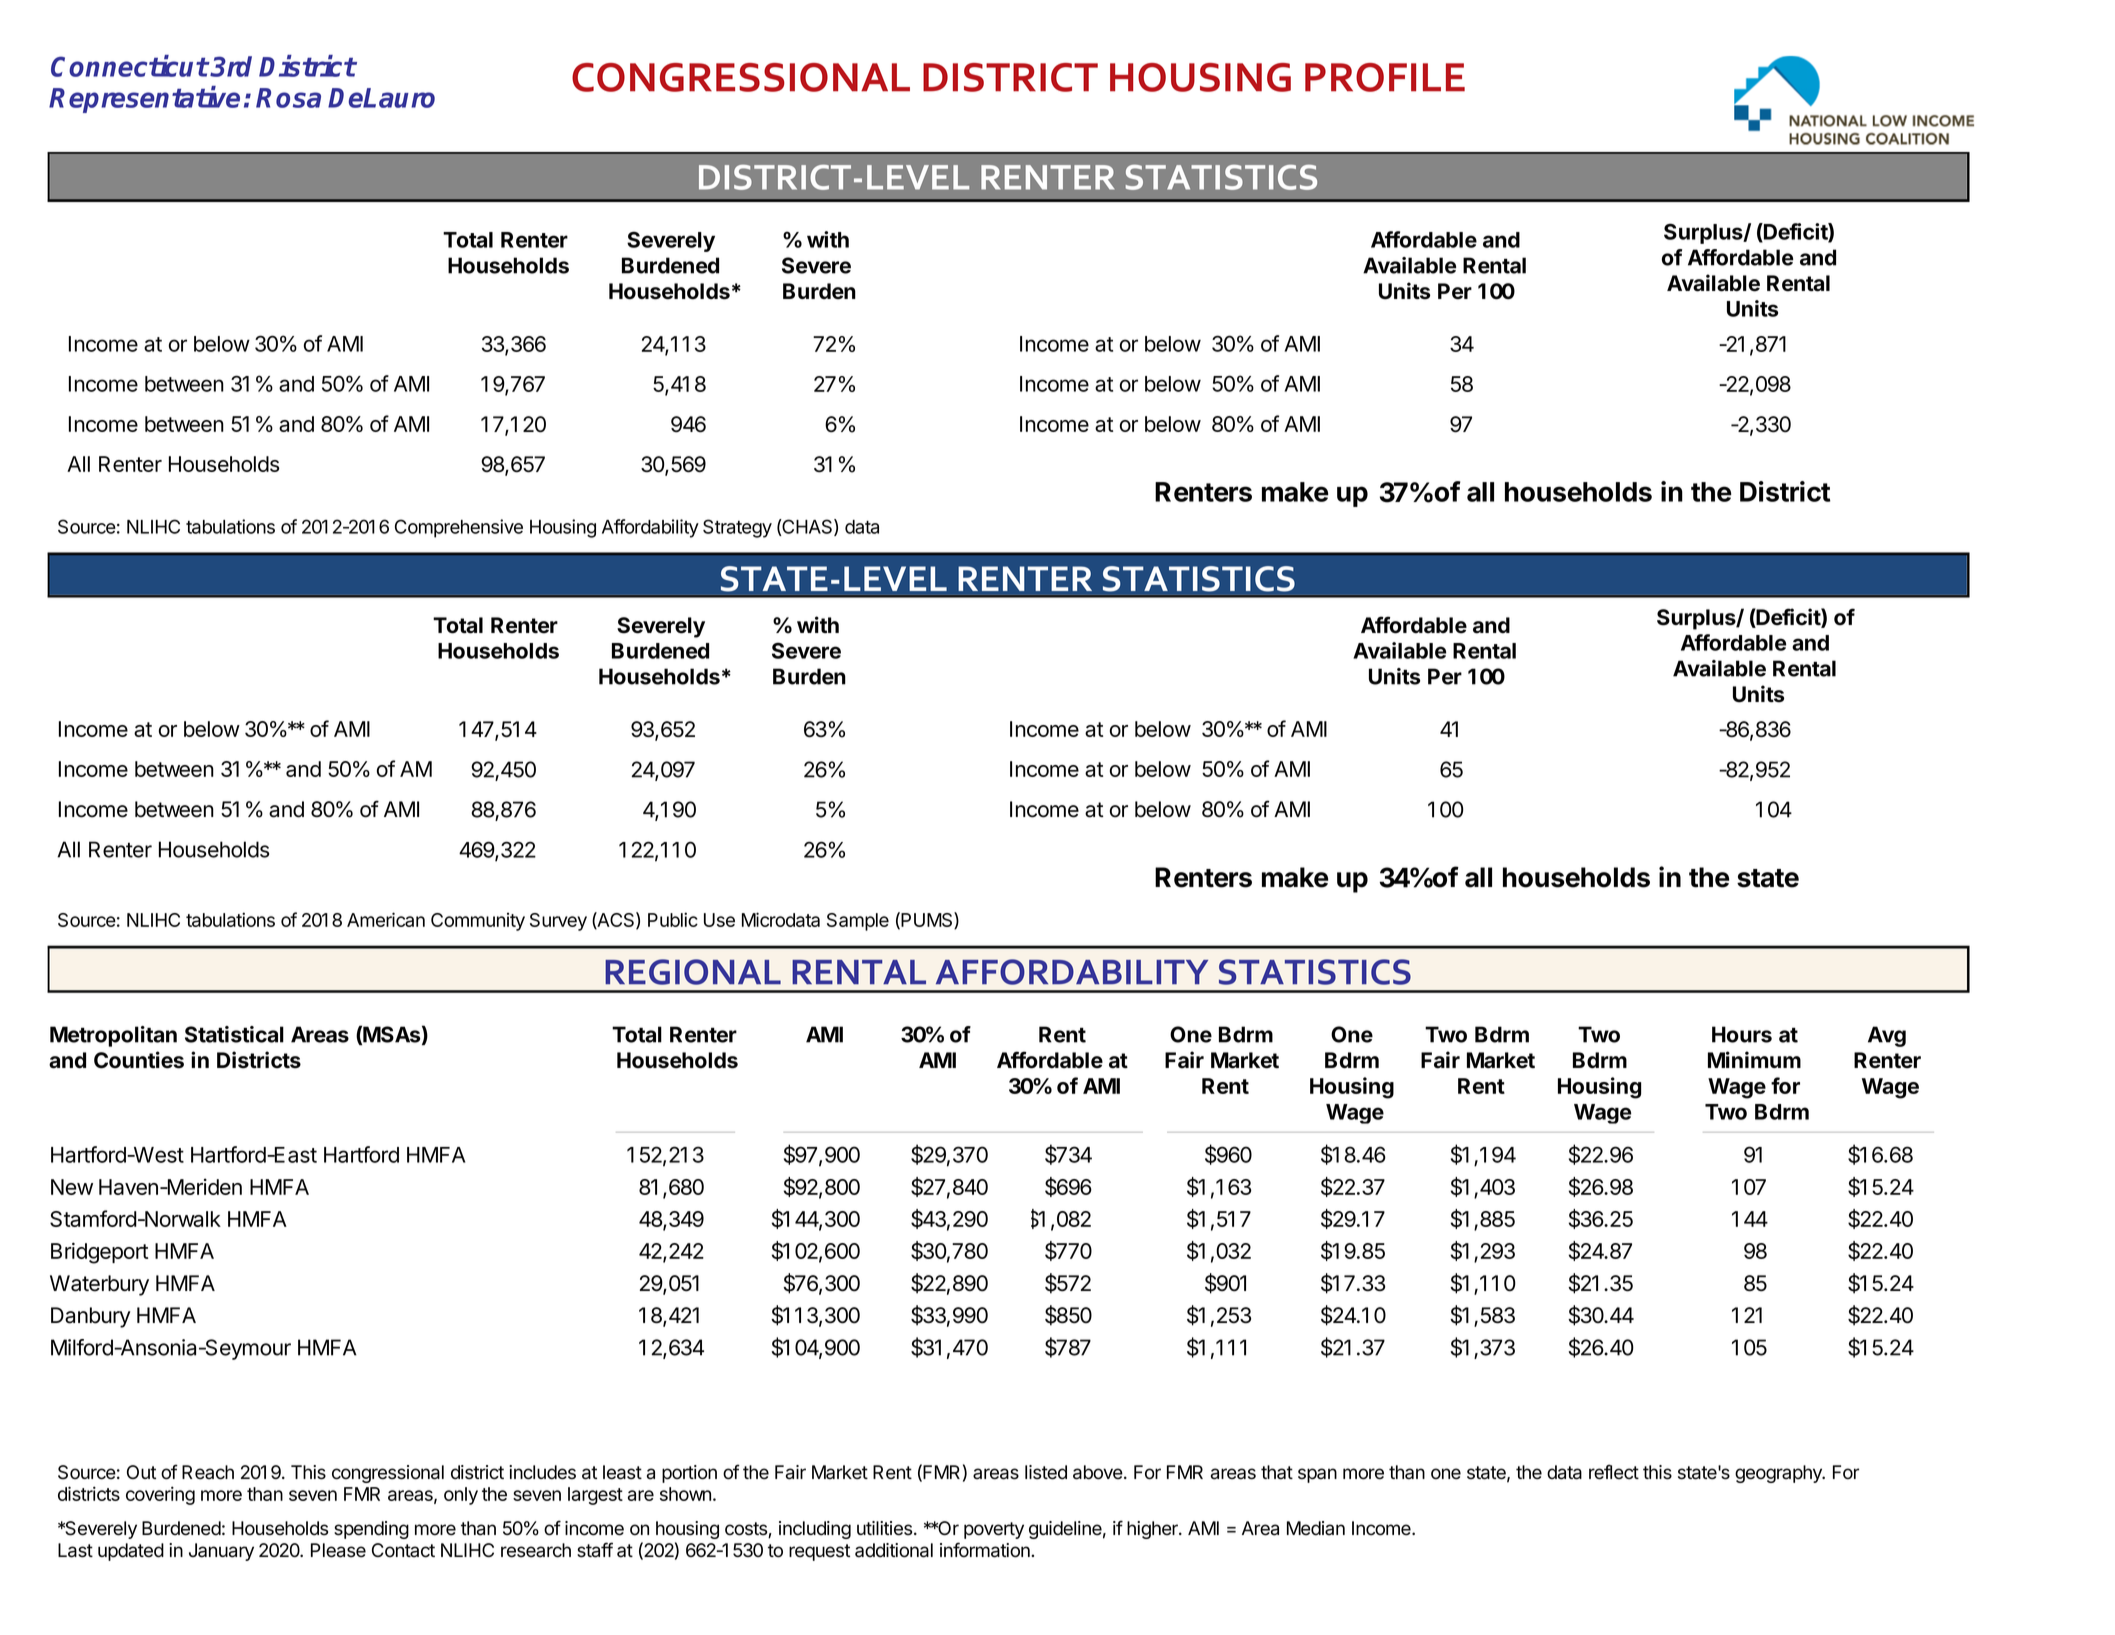 The width and height of the image is (2115, 1635). Describe the element at coordinates (858, 922) in the image. I see `Sample` at that location.
